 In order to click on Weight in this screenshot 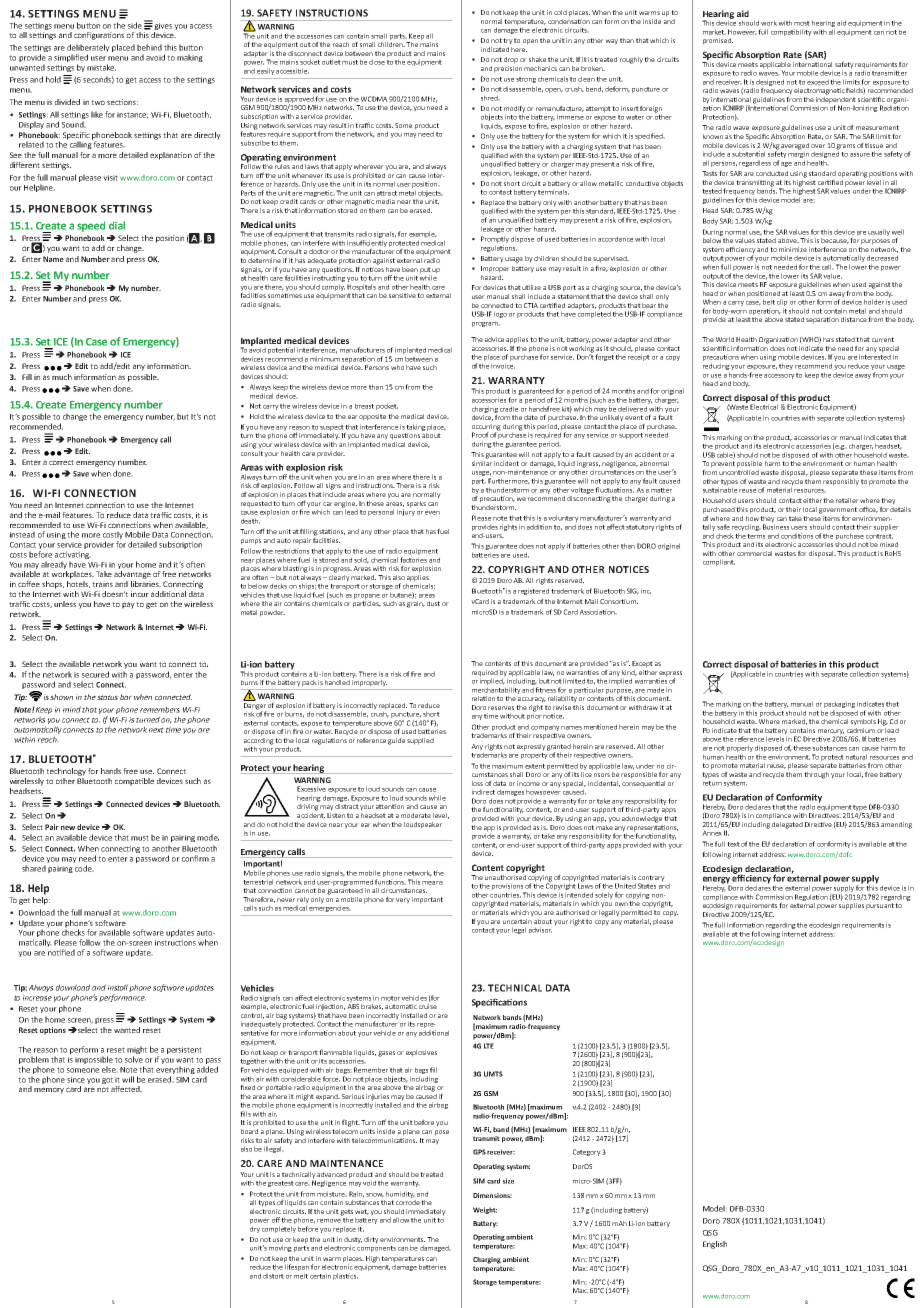, I will do `click(485, 1210)`.
